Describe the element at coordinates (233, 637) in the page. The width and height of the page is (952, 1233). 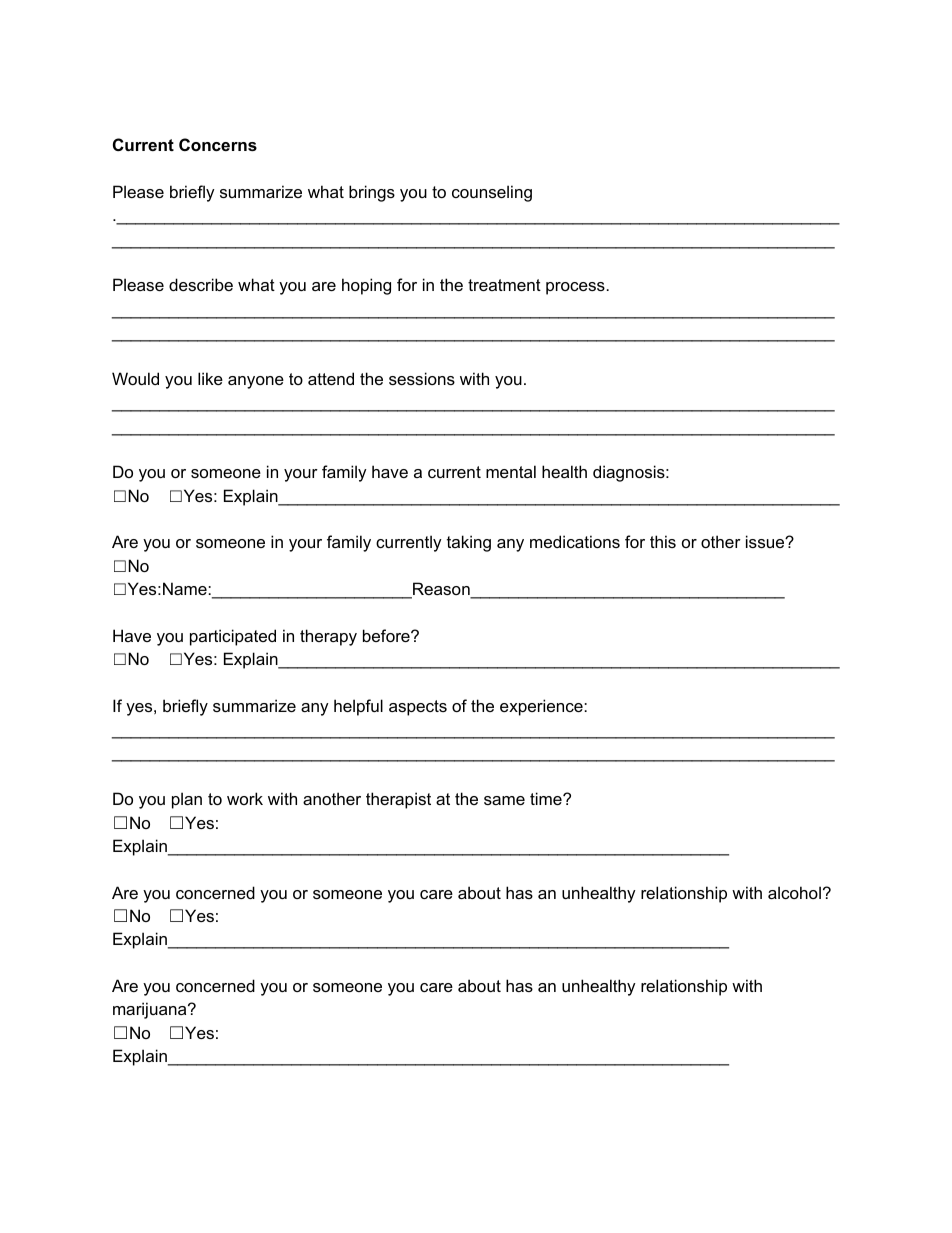
I see `participated` at that location.
